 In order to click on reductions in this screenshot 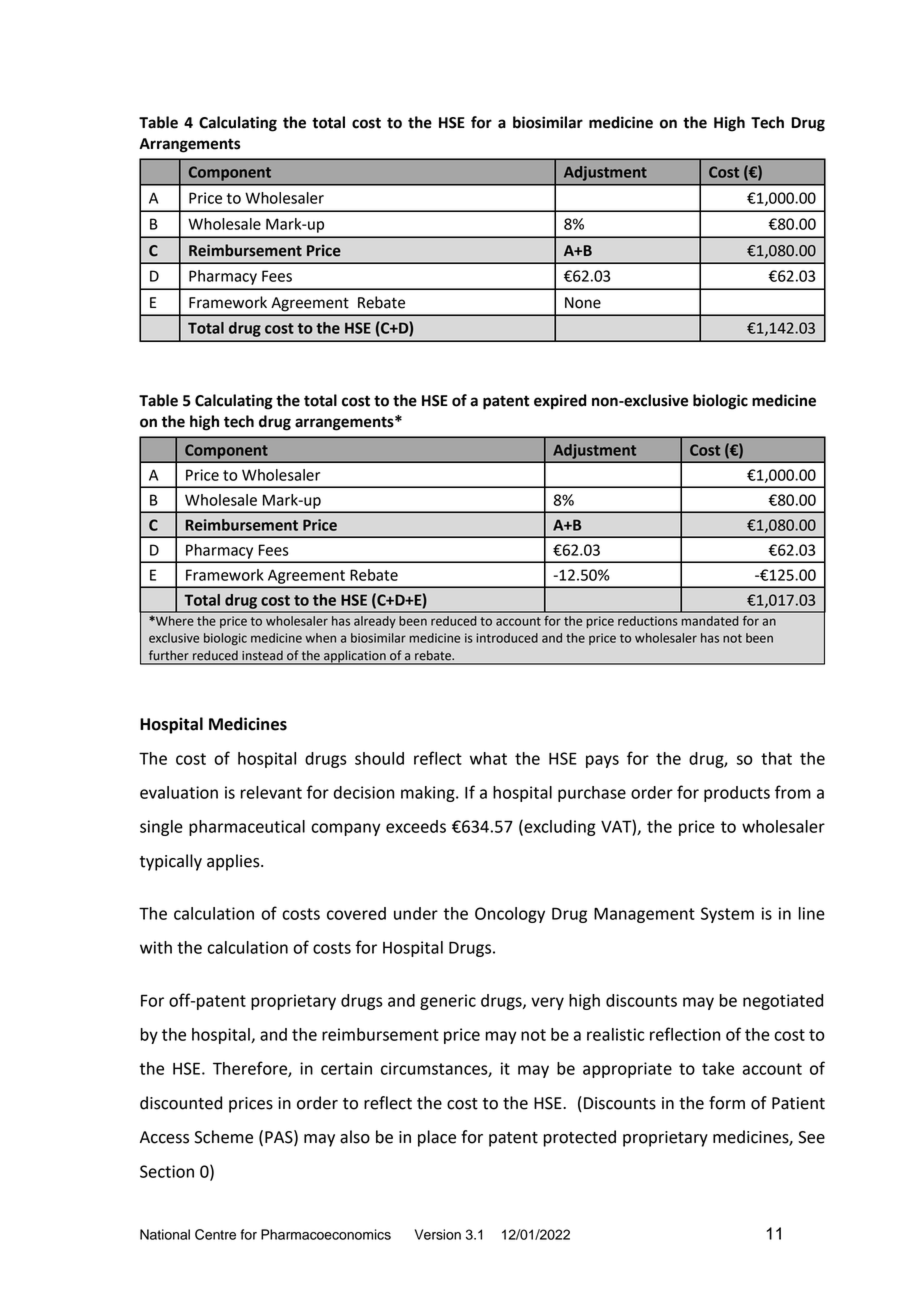, I will do `click(648, 621)`.
